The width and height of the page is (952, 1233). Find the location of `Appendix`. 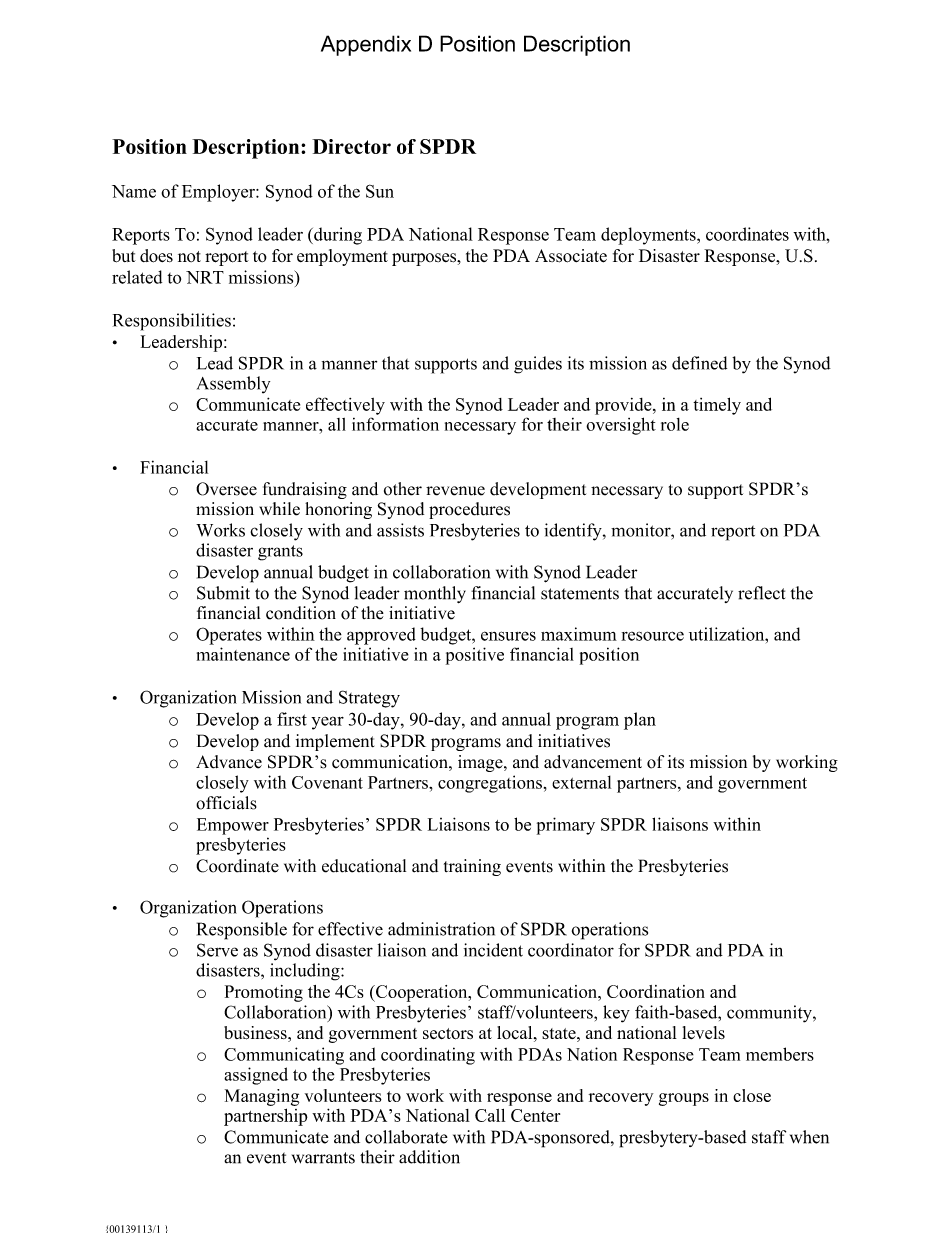

Appendix is located at coordinates (366, 45).
